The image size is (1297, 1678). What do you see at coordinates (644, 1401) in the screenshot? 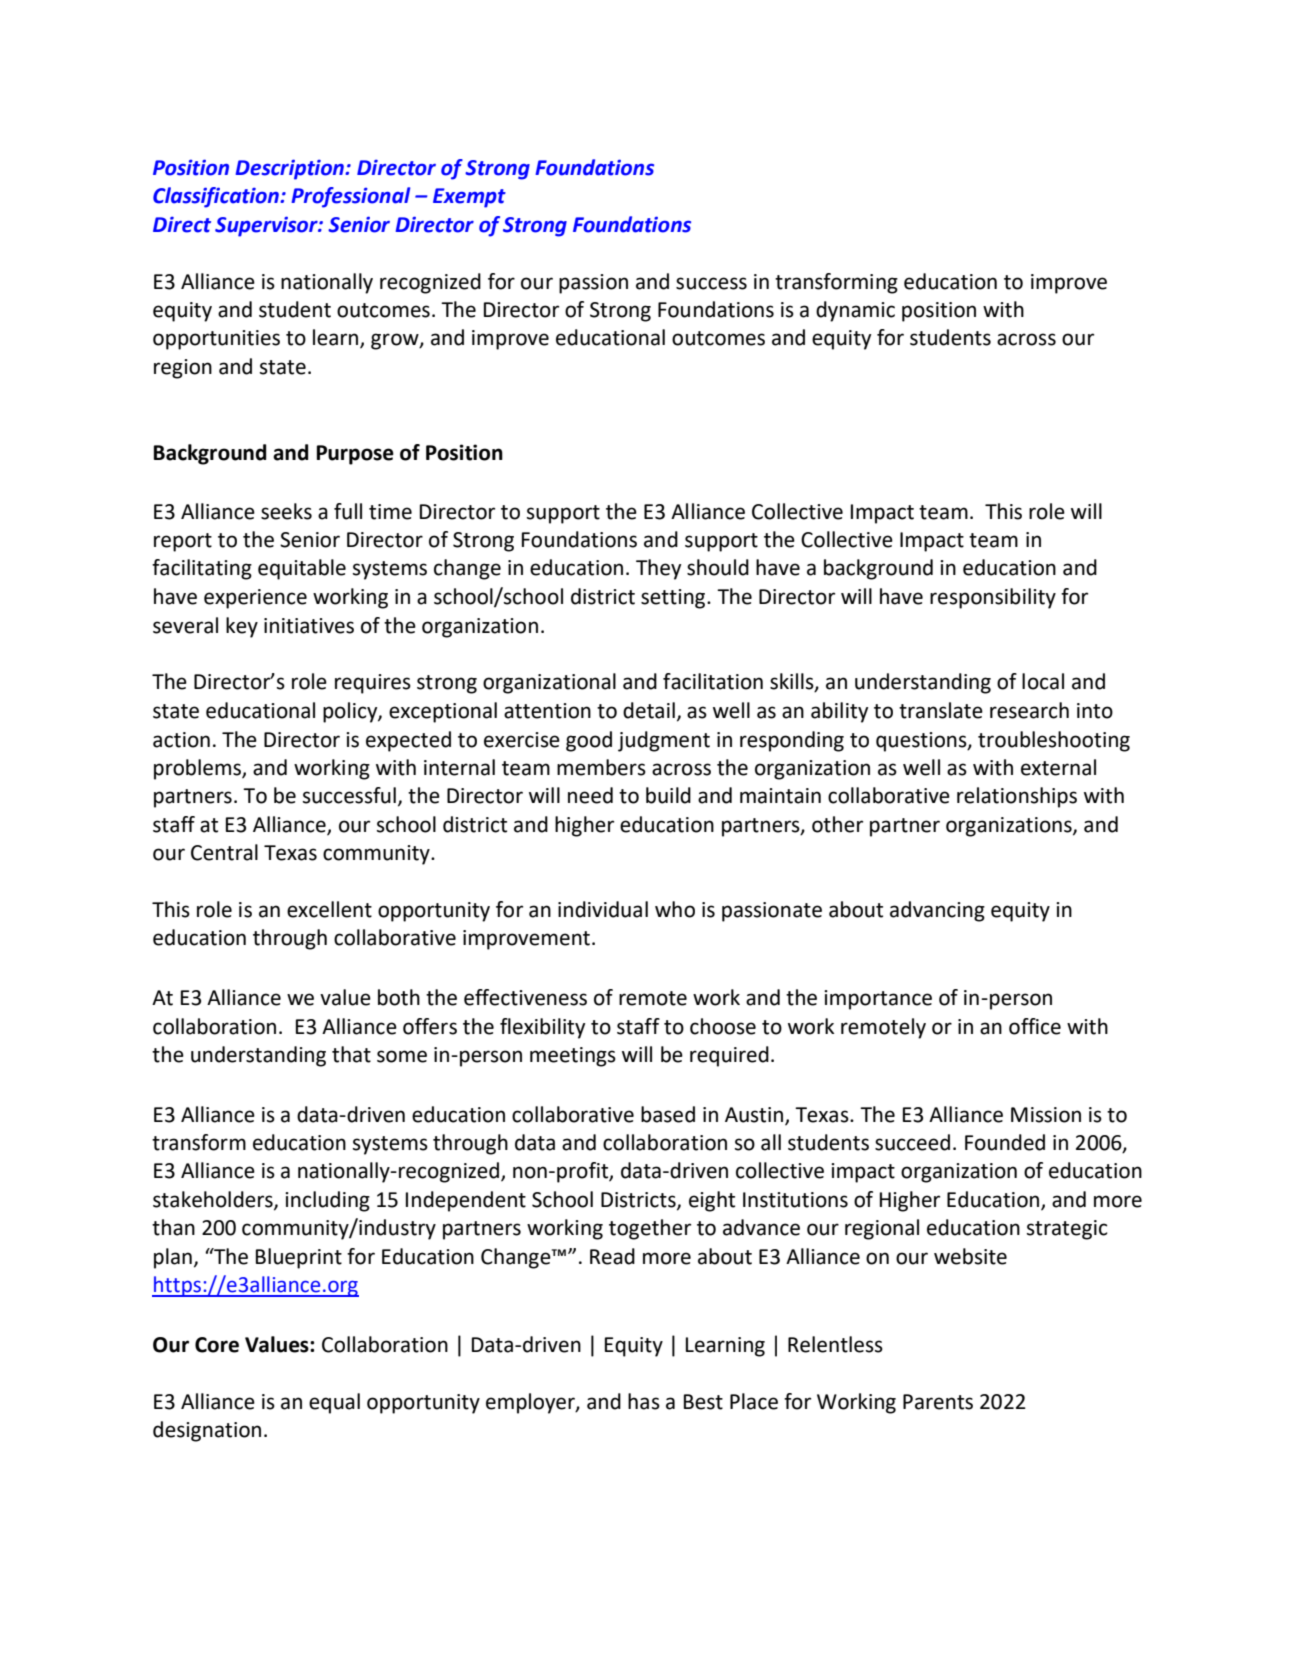
I see `has` at bounding box center [644, 1401].
